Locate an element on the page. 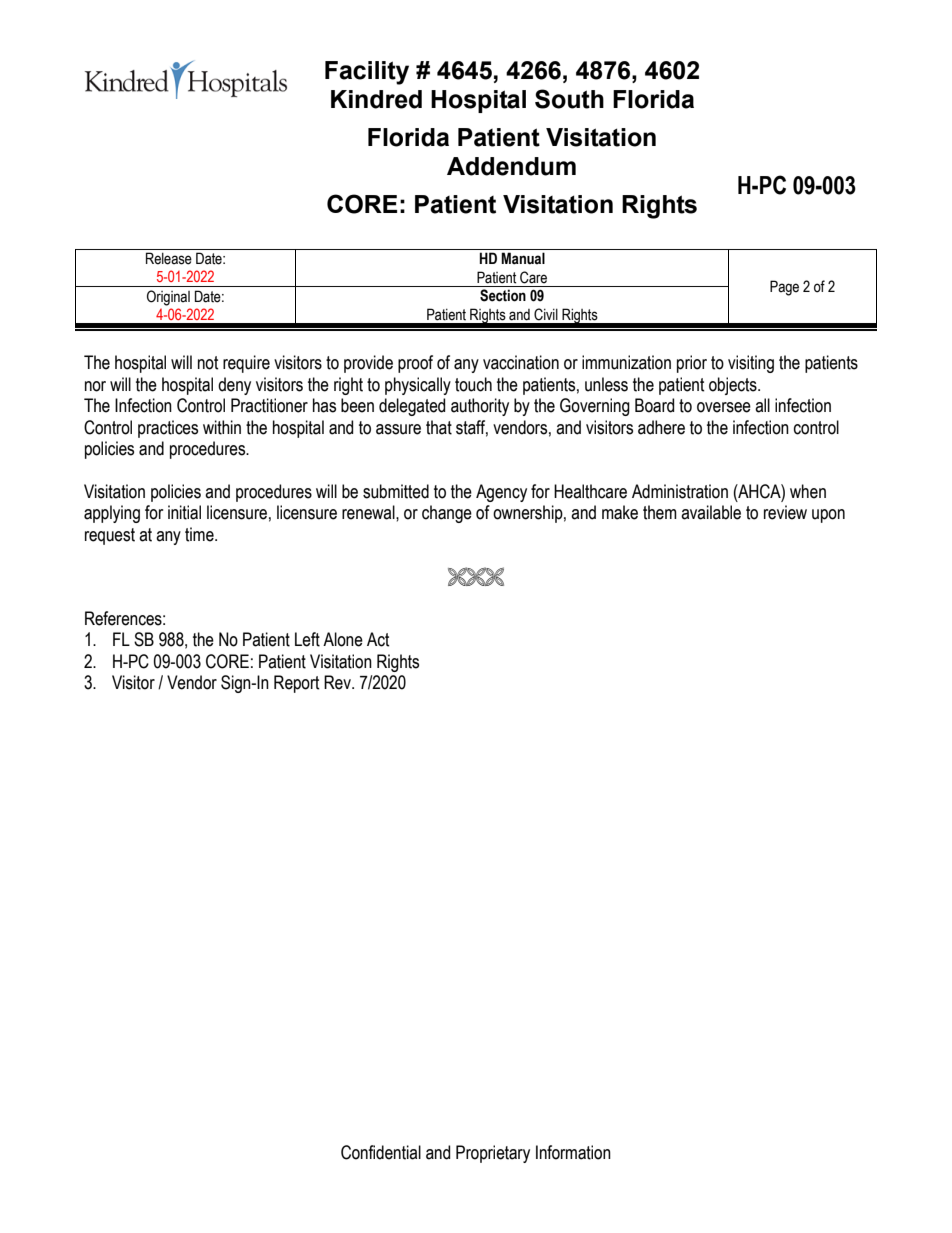 This page has width=952, height=1233. Alone is located at coordinates (343, 639).
